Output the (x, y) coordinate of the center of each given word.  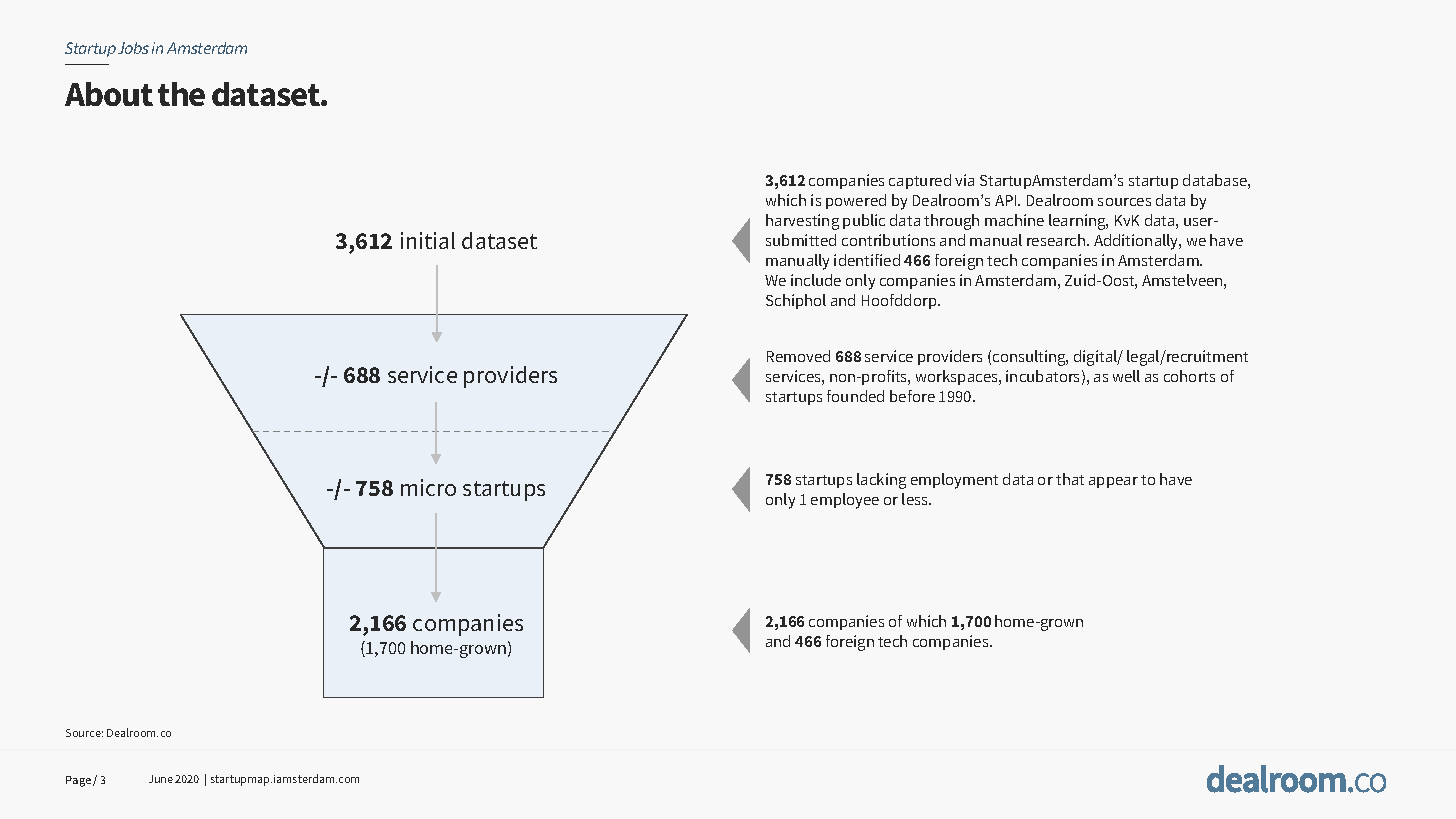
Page (80, 781)
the (181, 94)
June (161, 779)
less (916, 499)
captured (920, 181)
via (964, 180)
